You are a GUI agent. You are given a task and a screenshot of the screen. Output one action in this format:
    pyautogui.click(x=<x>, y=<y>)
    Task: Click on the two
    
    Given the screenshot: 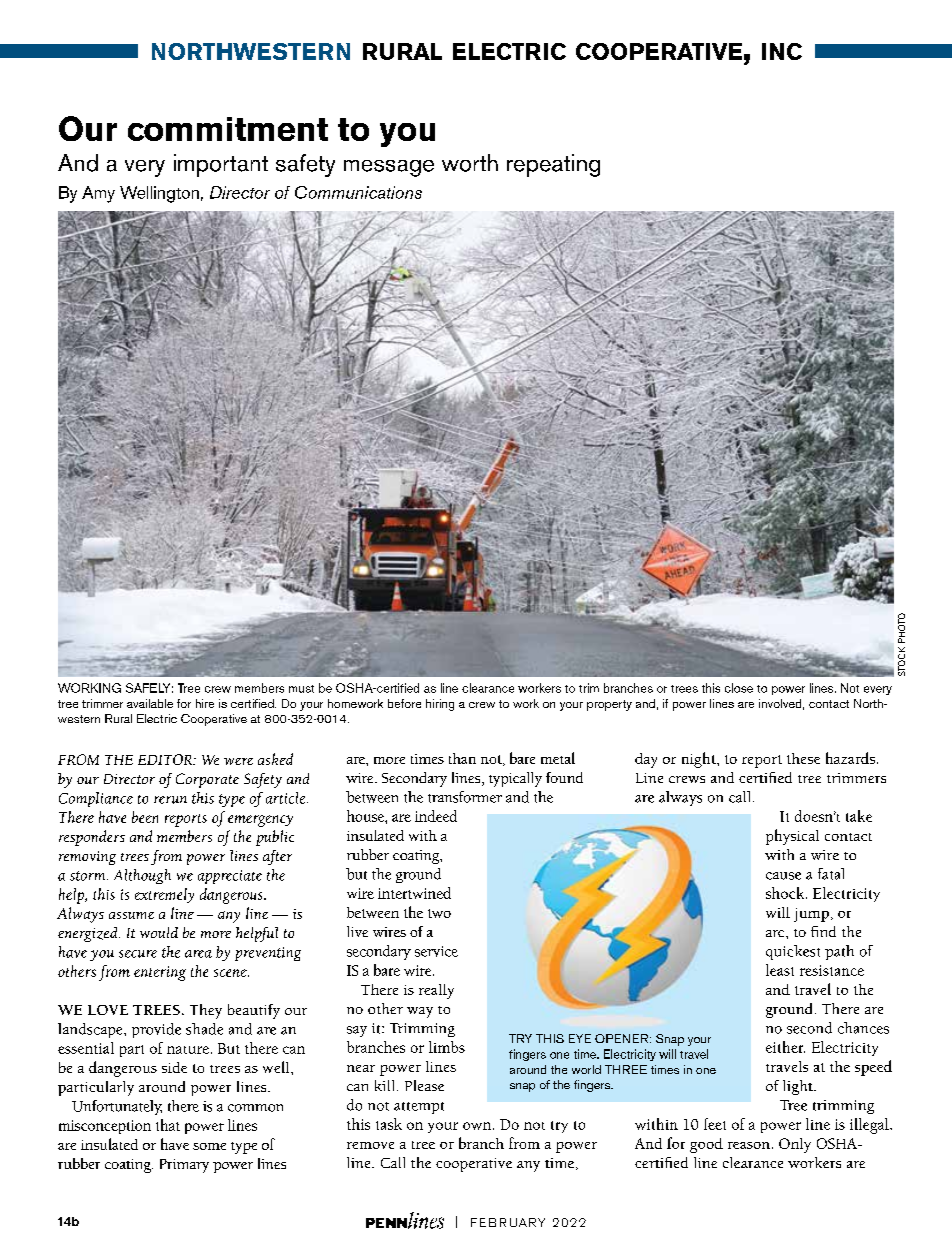 What is the action you would take?
    pyautogui.click(x=439, y=913)
